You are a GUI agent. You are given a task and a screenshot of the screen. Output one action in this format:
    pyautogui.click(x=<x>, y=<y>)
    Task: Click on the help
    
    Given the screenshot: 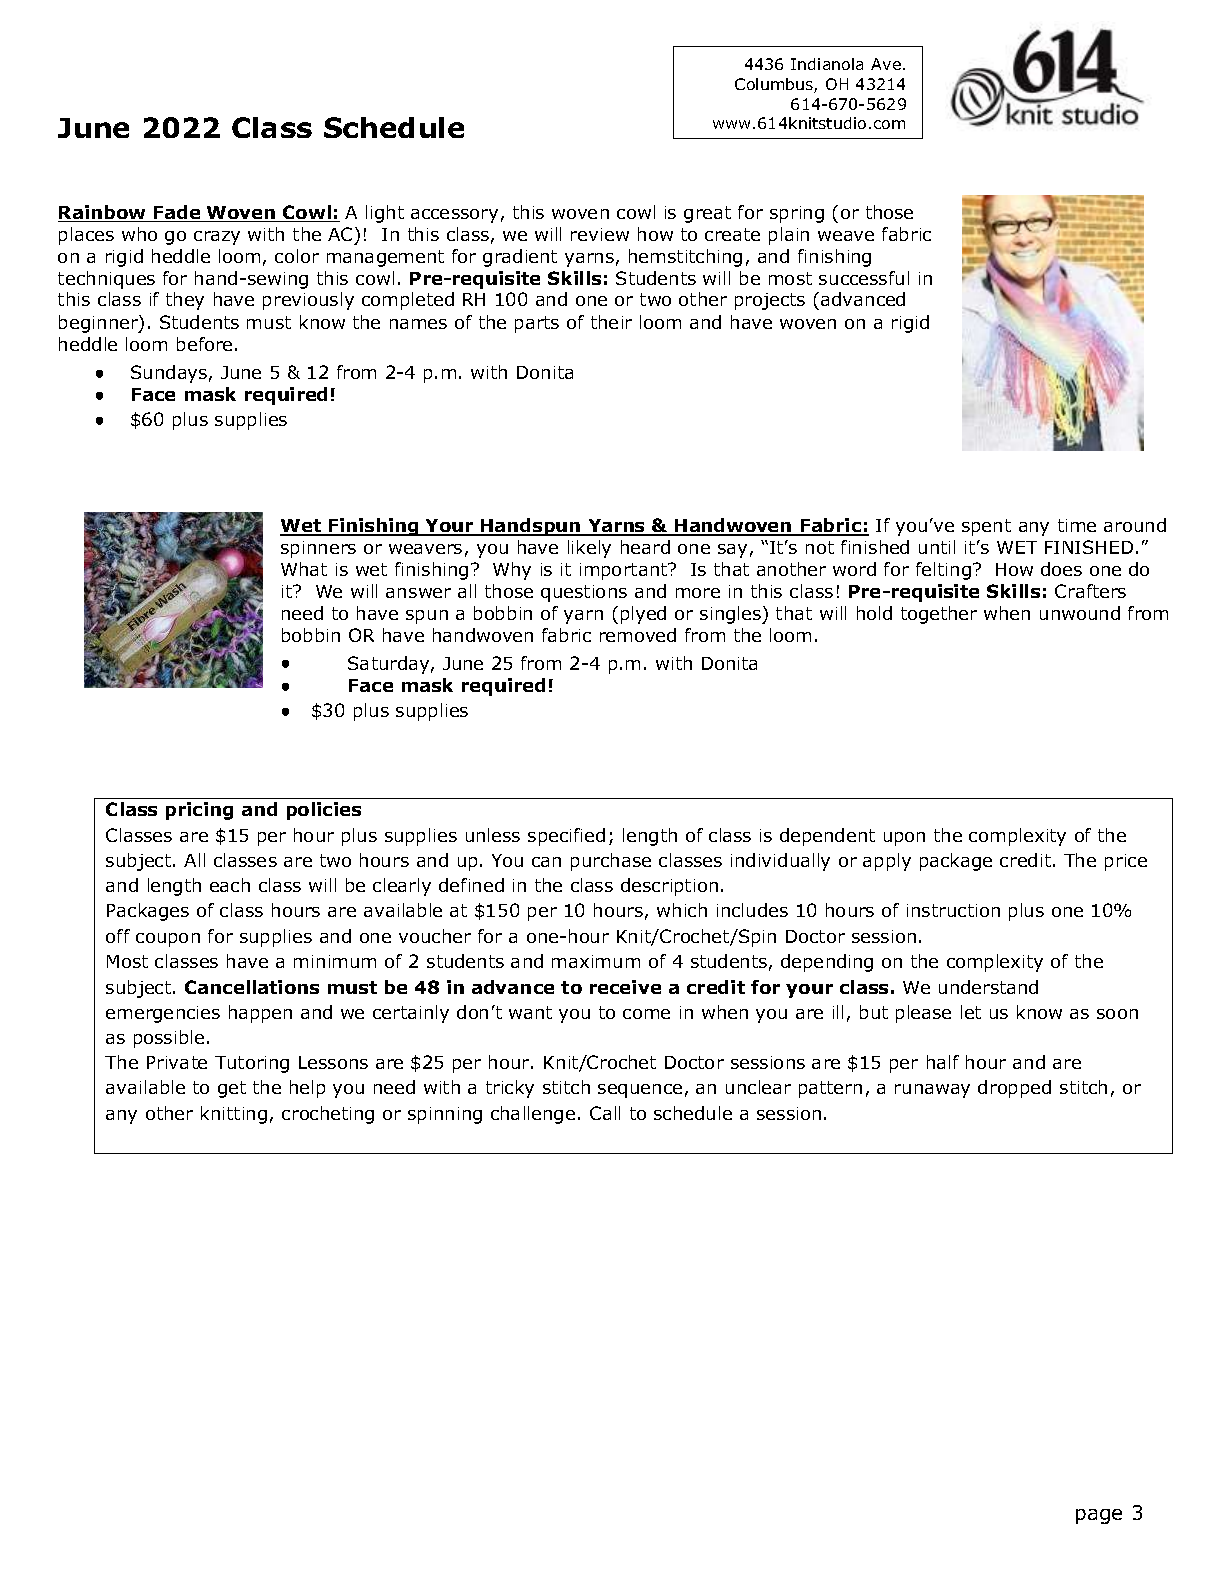 What is the action you would take?
    pyautogui.click(x=307, y=1089)
